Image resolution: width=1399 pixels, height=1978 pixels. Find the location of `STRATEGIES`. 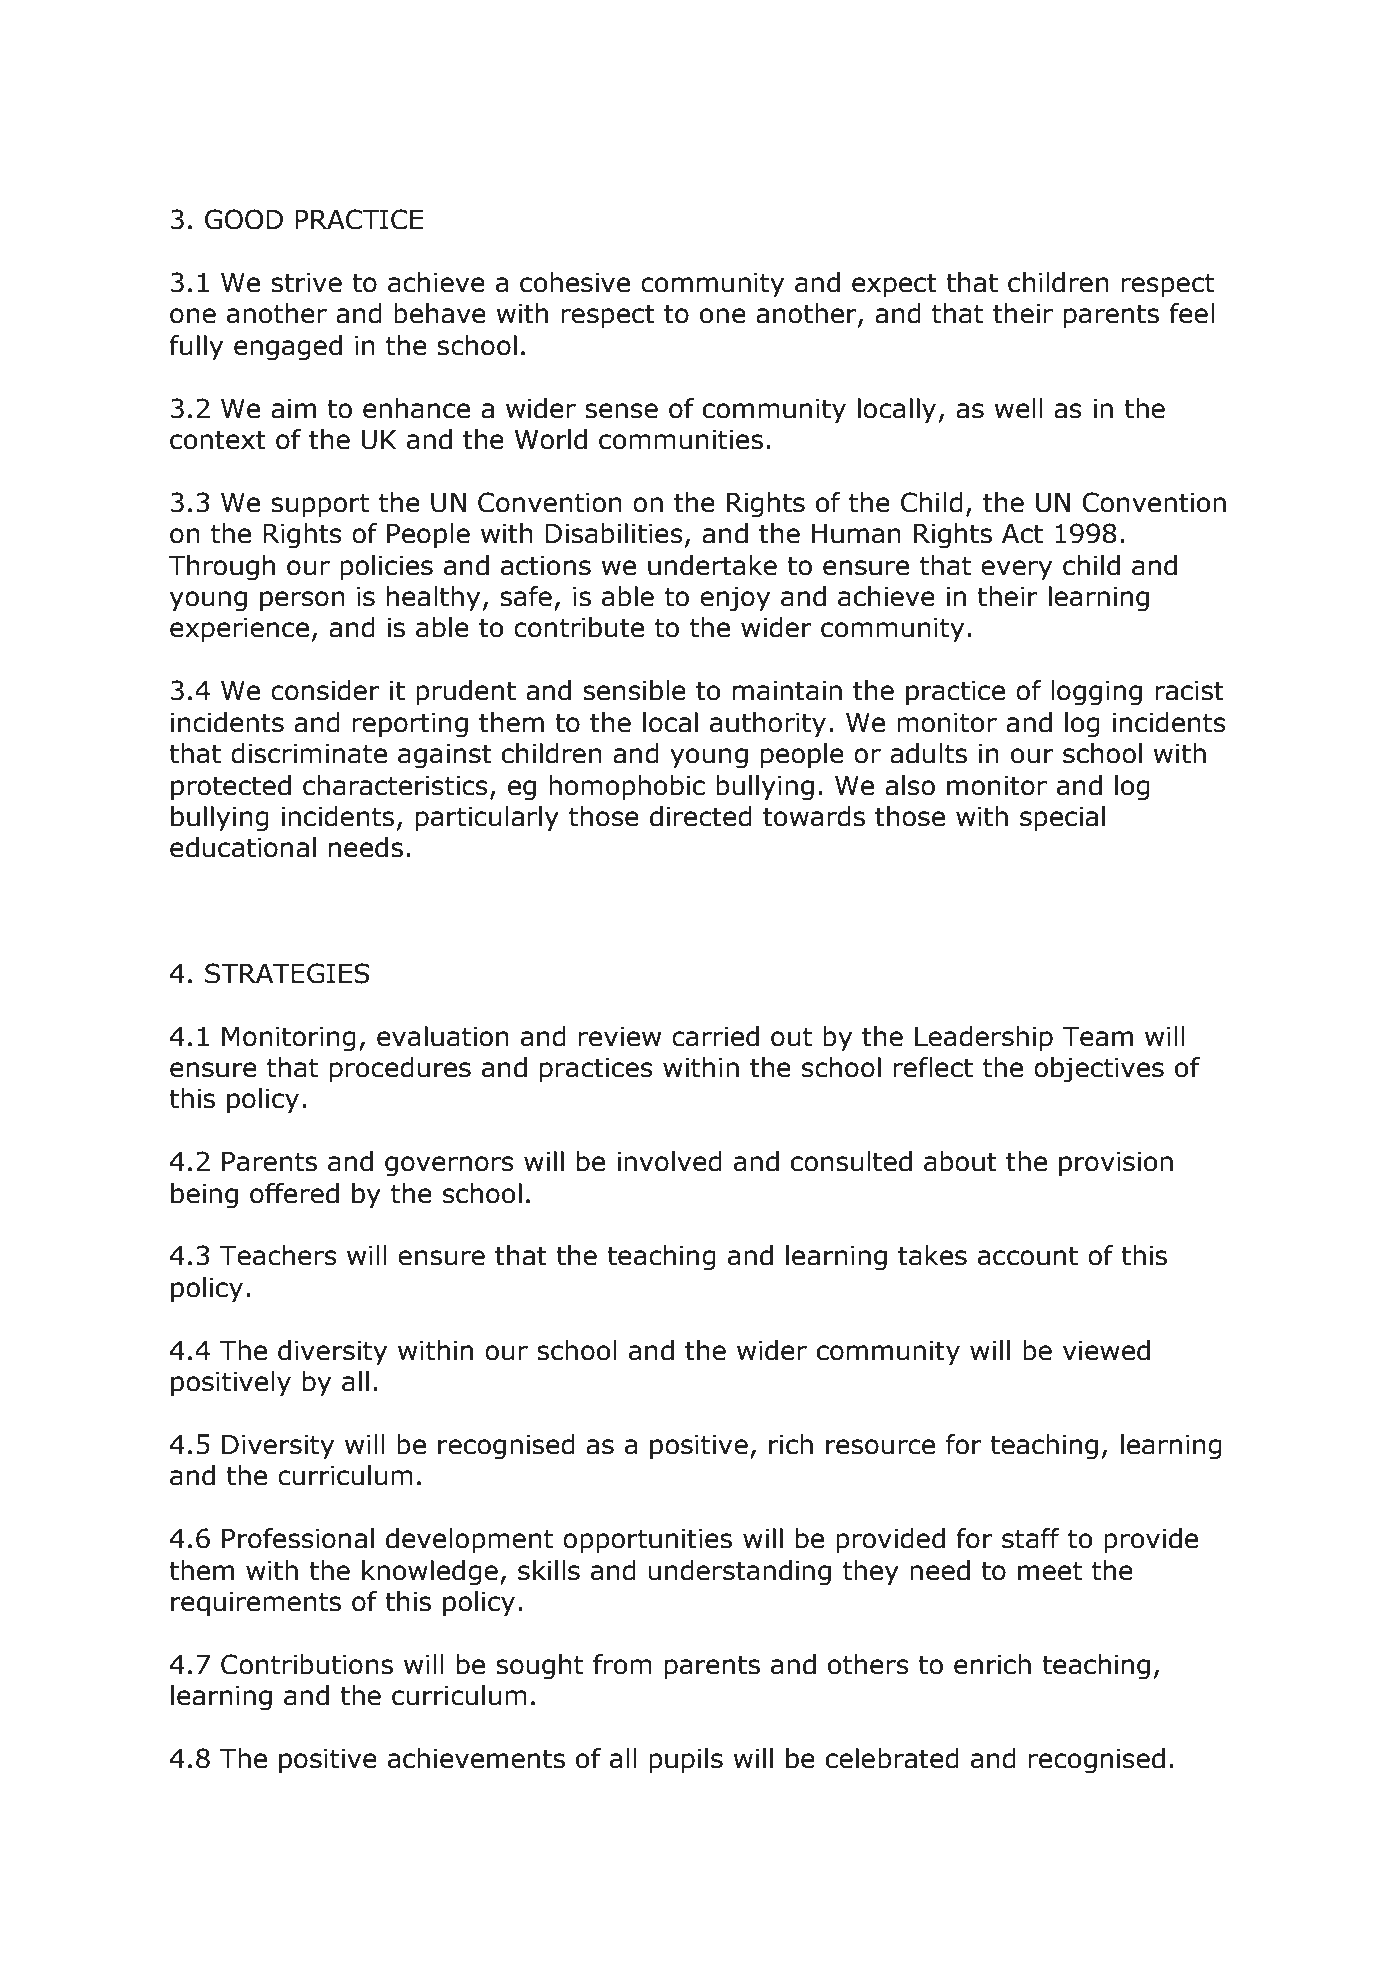

STRATEGIES is located at coordinates (287, 973).
